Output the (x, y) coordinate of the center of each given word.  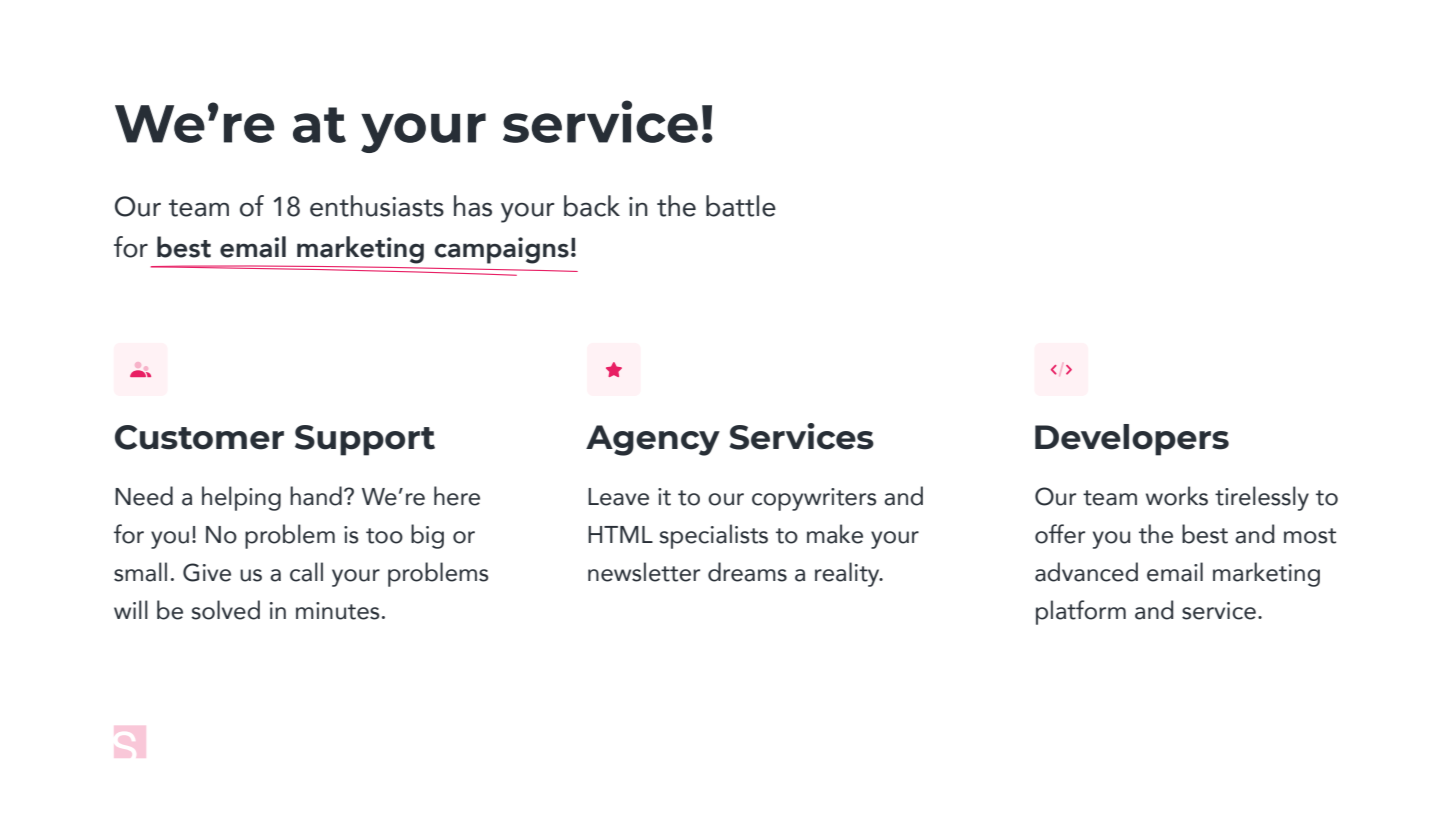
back (592, 206)
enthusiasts (377, 206)
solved (225, 610)
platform (1081, 612)
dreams (747, 572)
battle (741, 206)
